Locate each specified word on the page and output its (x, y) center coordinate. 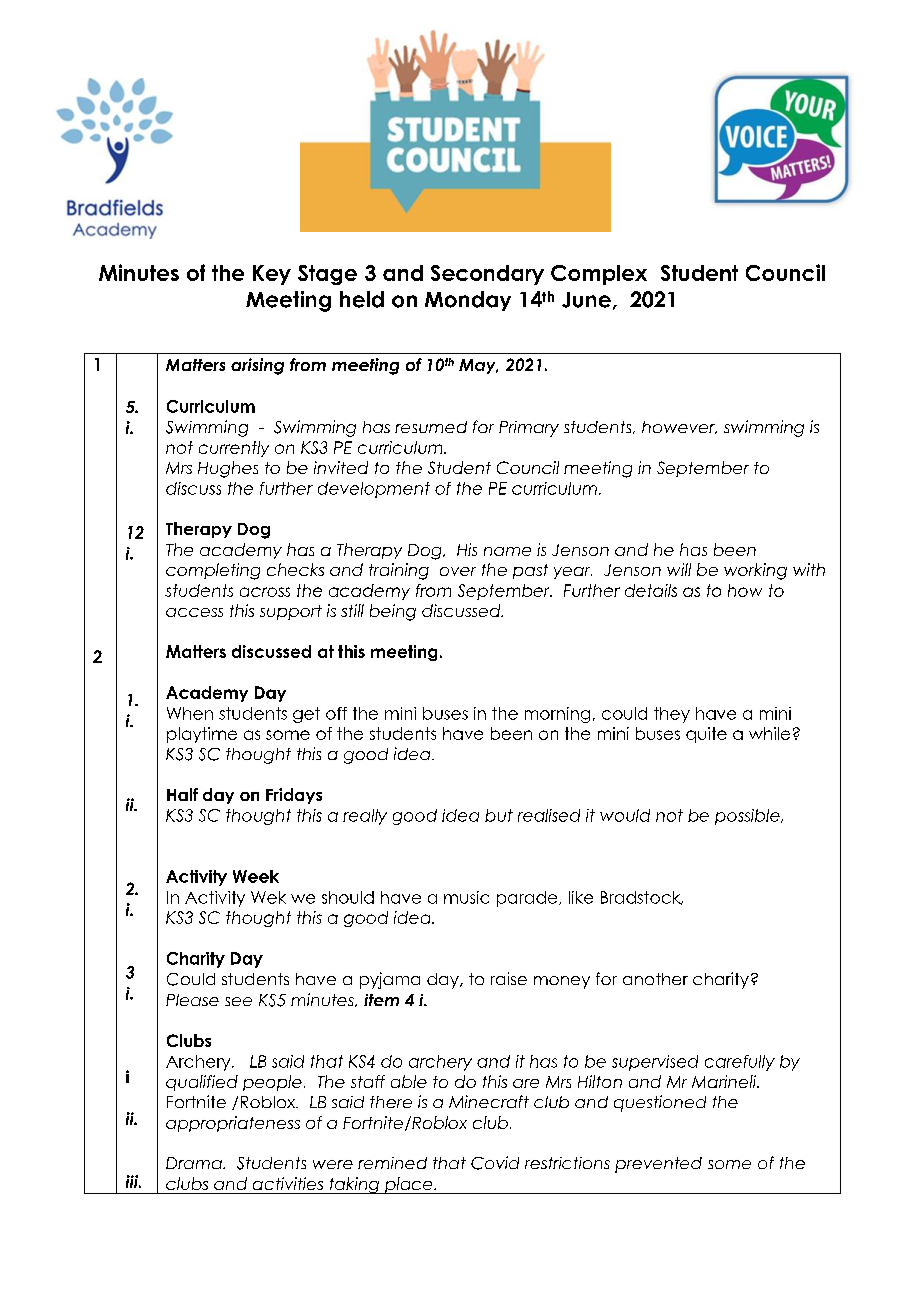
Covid (495, 1163)
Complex (599, 275)
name (507, 551)
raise (509, 978)
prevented (658, 1165)
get (306, 715)
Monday (468, 301)
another (655, 979)
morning (557, 715)
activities (288, 1183)
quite (706, 735)
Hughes (228, 469)
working (755, 571)
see (238, 1001)
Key (272, 275)
